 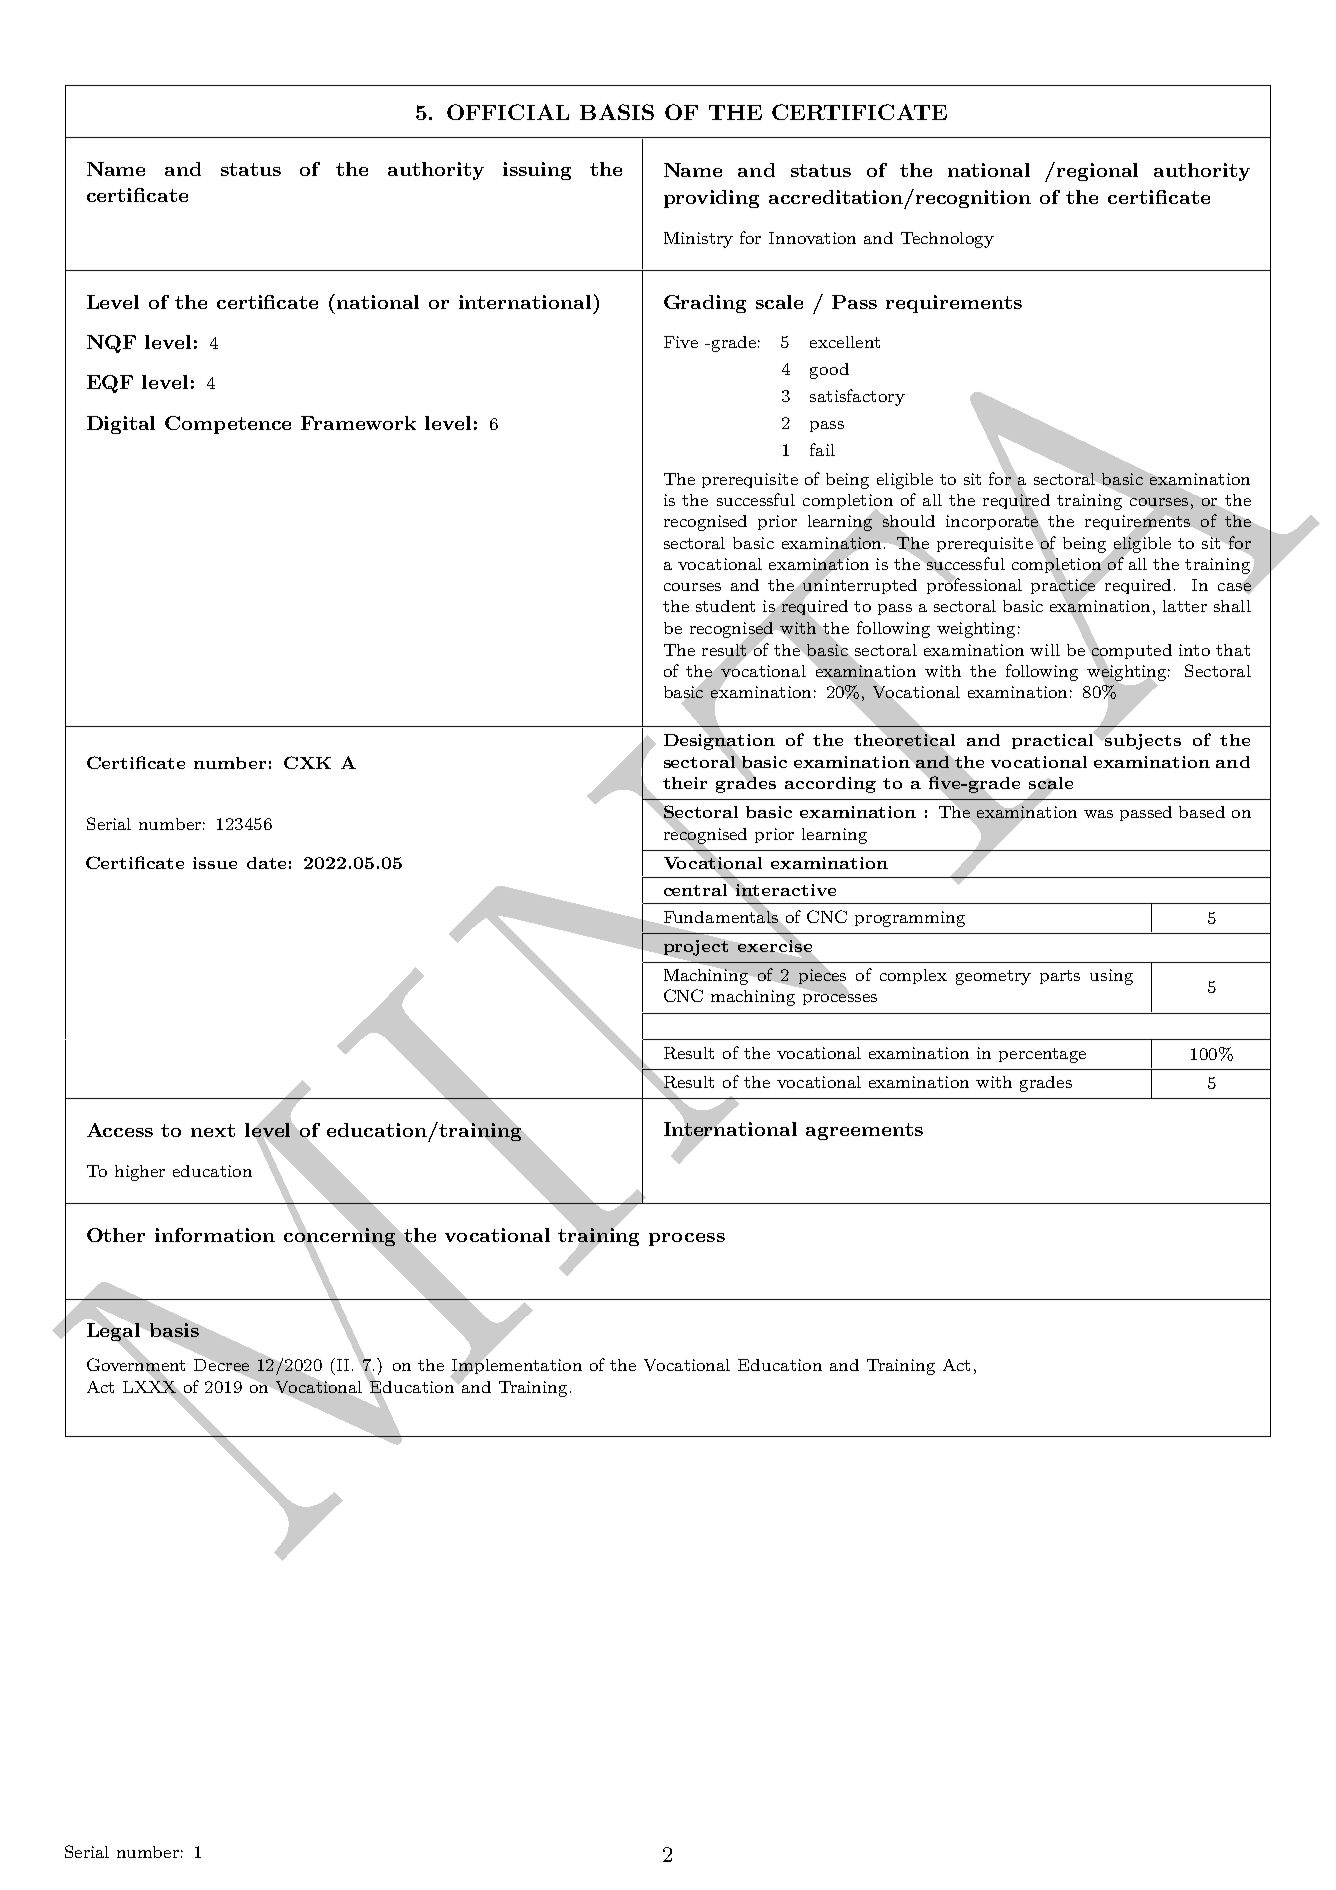 What do you see at coordinates (266, 863) in the screenshot?
I see `date` at bounding box center [266, 863].
